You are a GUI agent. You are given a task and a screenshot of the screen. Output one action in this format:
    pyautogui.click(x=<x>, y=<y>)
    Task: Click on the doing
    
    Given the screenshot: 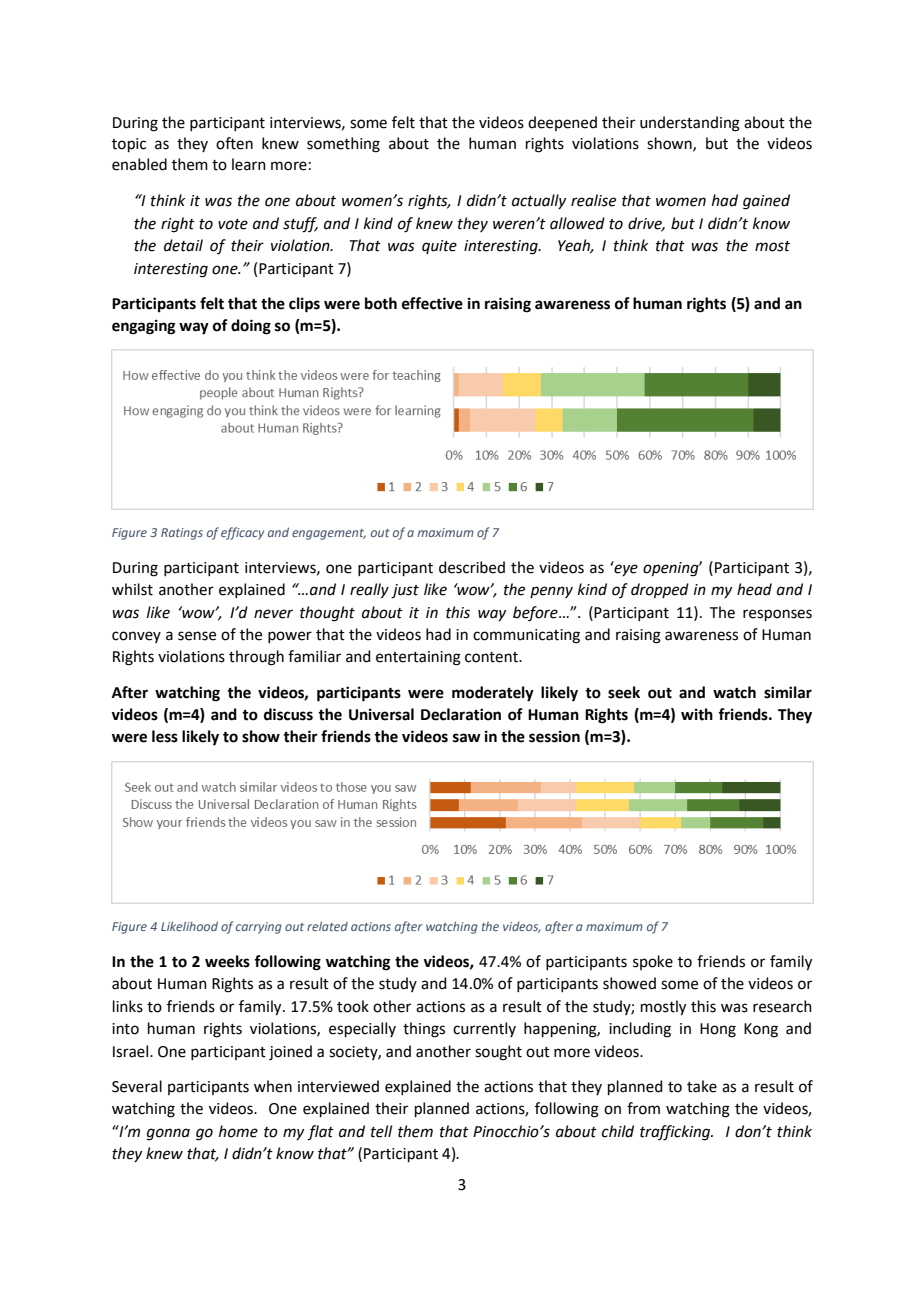 What is the action you would take?
    pyautogui.click(x=251, y=327)
